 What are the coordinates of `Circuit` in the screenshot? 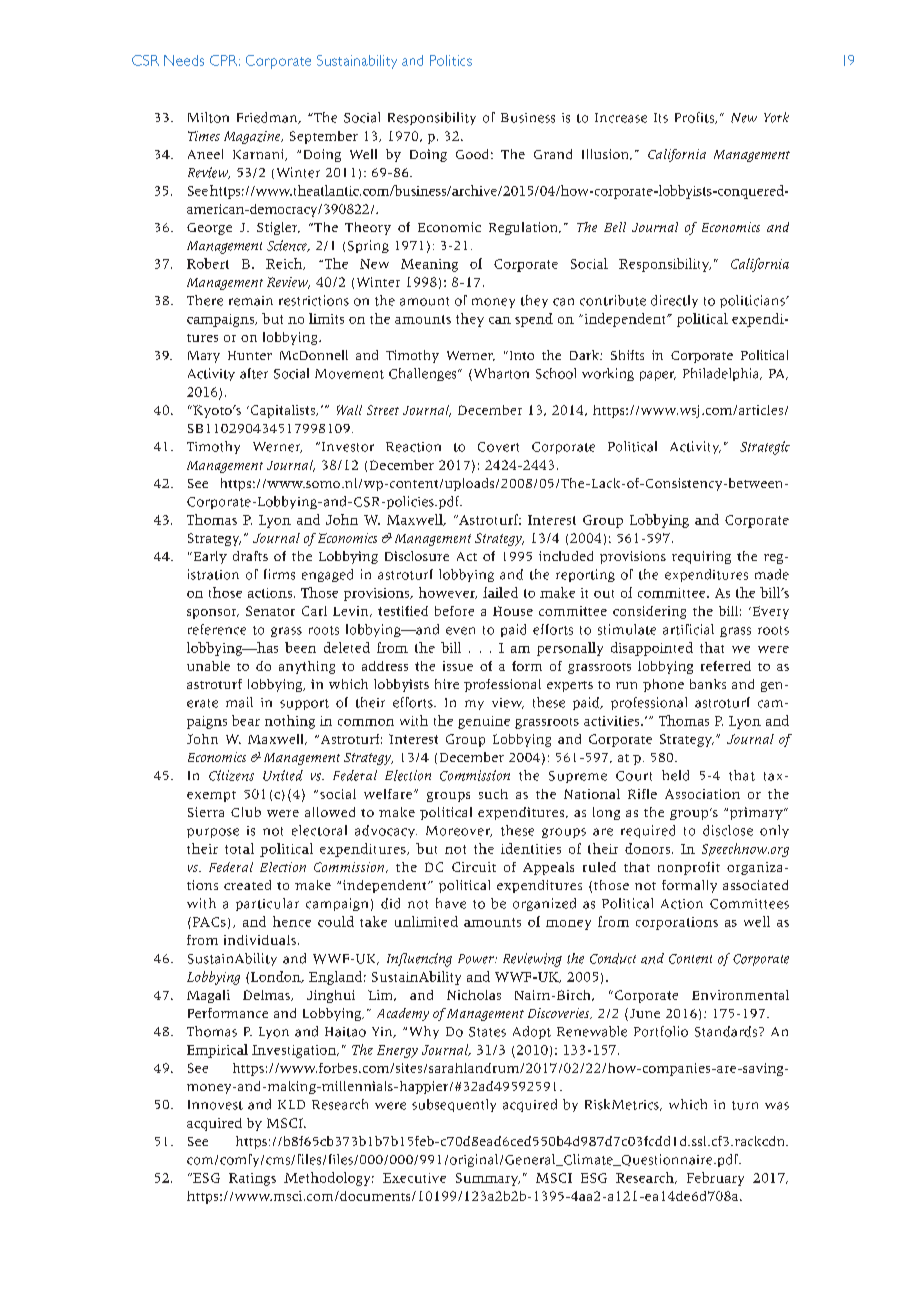 It's located at (474, 867).
